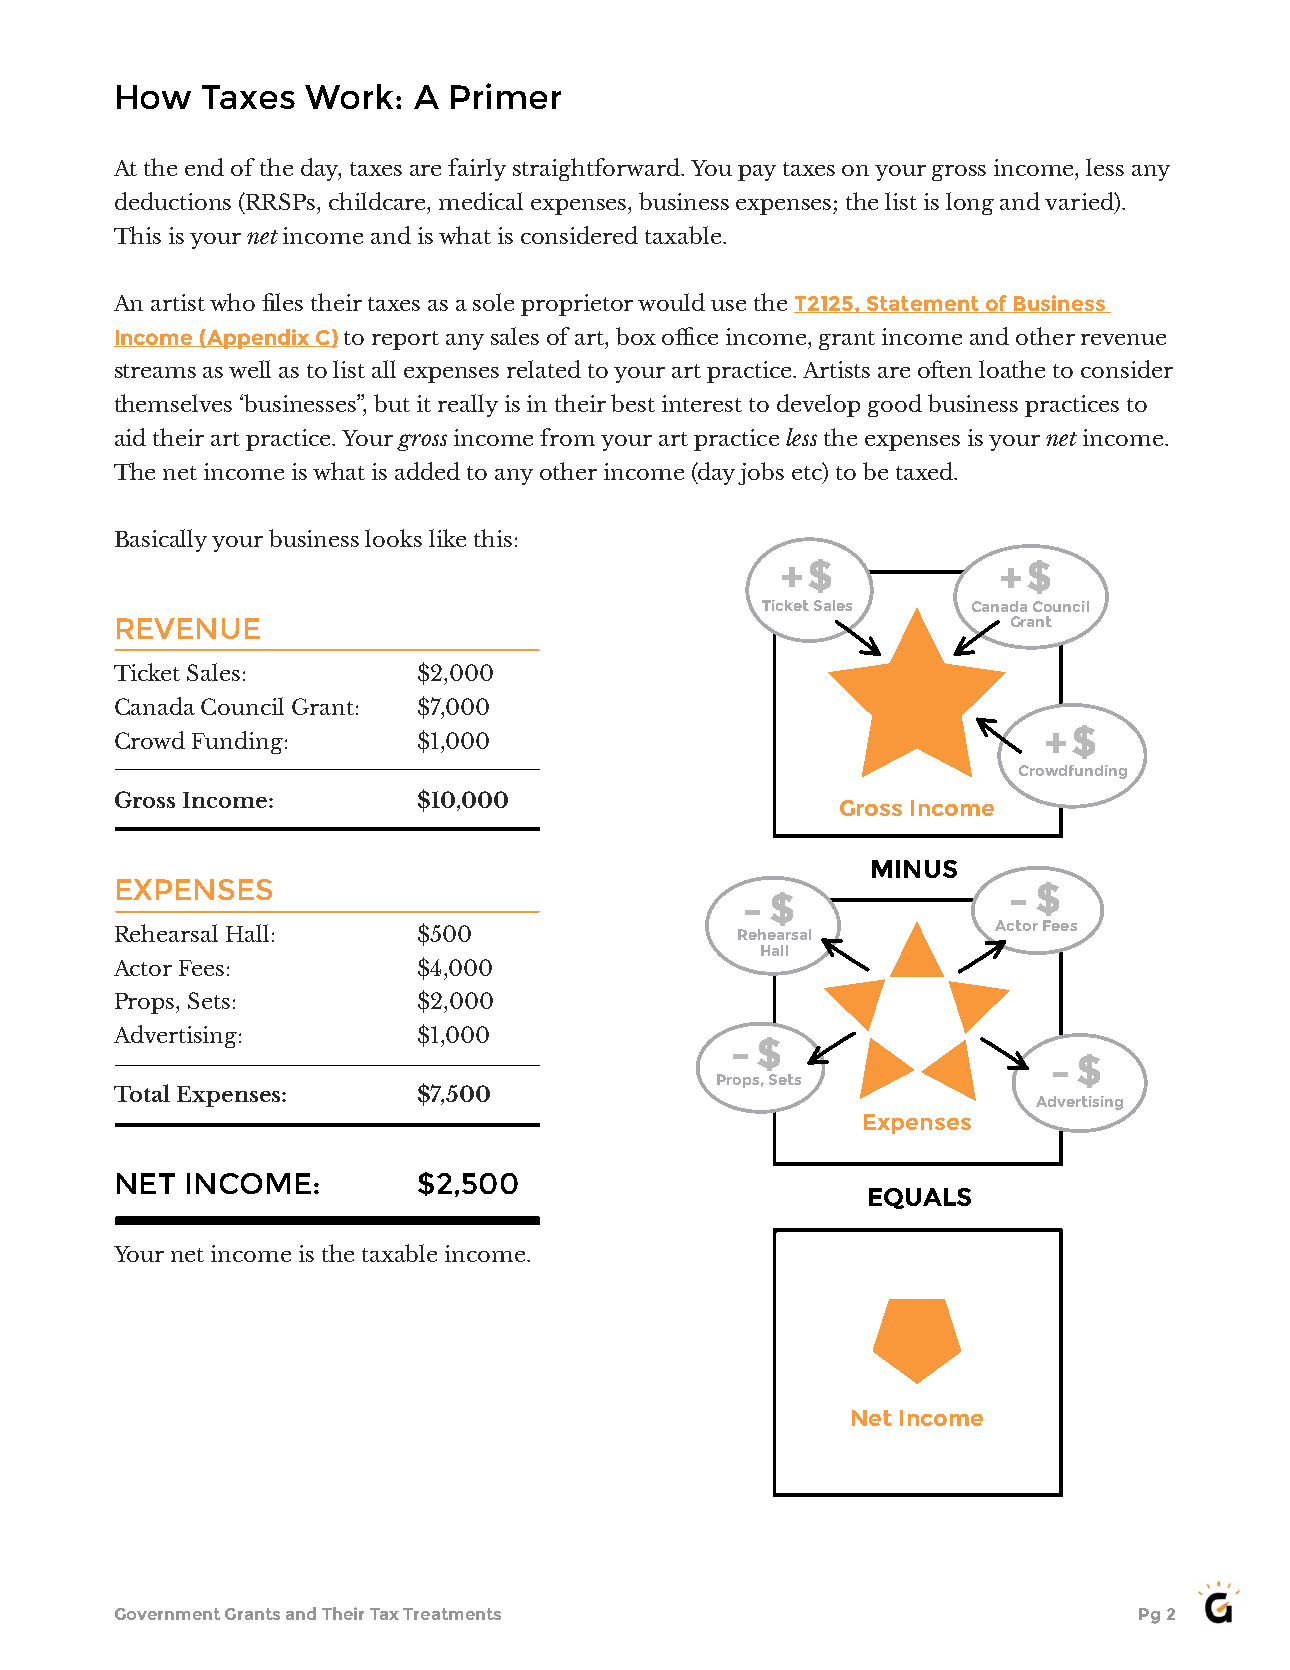 Image resolution: width=1290 pixels, height=1670 pixels. I want to click on MINUS, so click(914, 869).
